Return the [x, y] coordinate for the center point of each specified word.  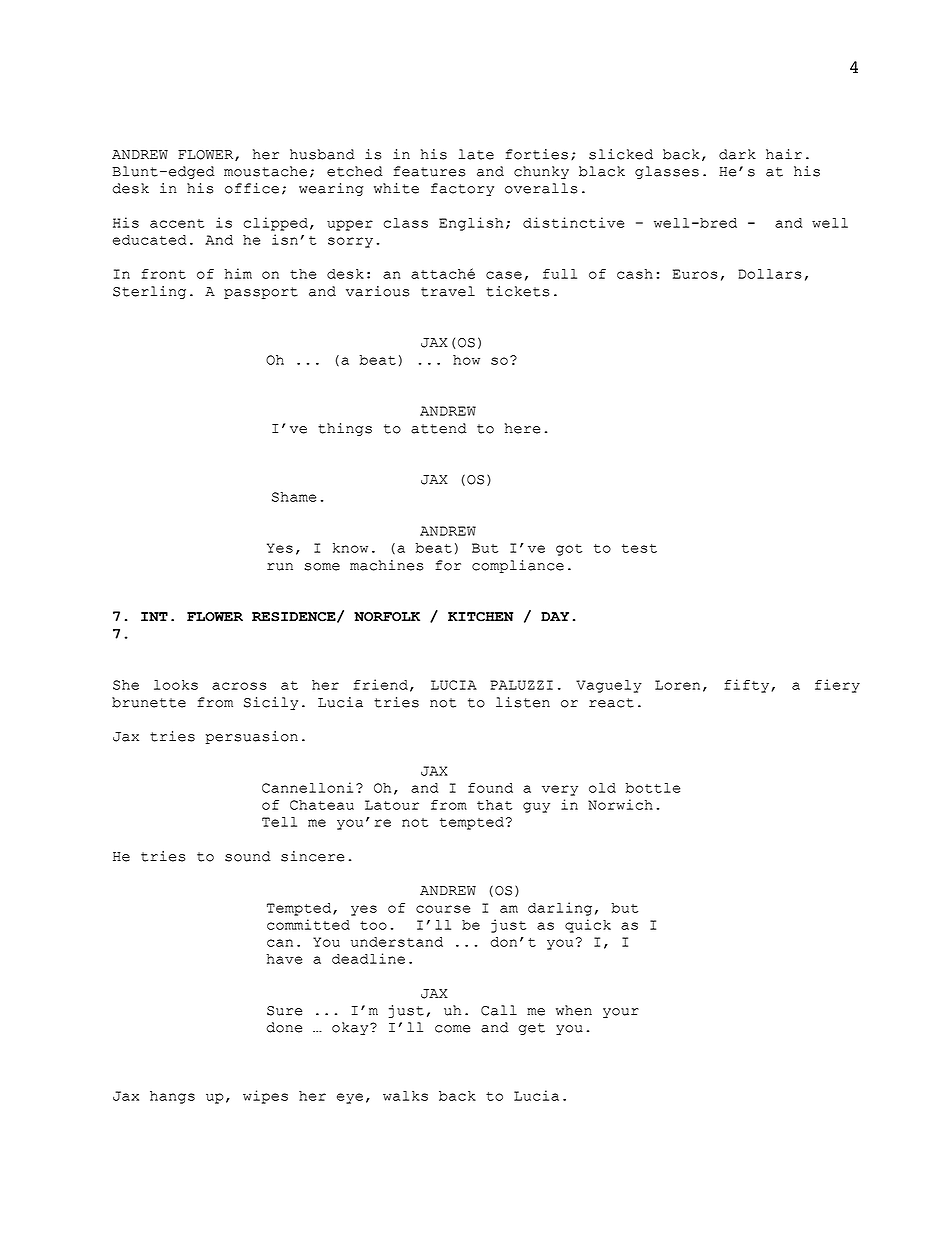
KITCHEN [480, 617]
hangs [172, 1097]
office [252, 188]
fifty [746, 686]
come [452, 1029]
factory [462, 189]
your [621, 1013]
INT [154, 616]
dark [737, 154]
